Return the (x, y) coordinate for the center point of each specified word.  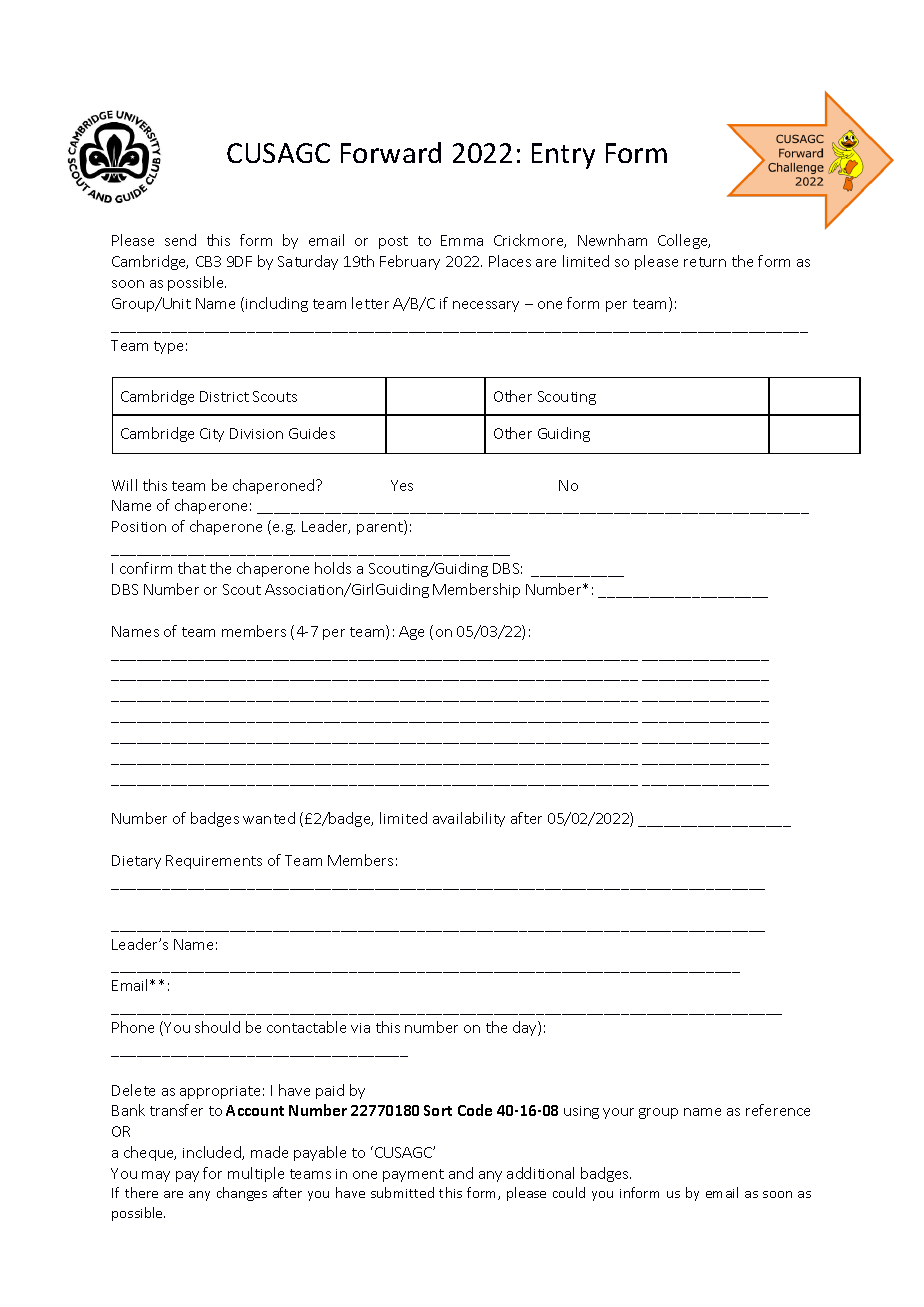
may (156, 1176)
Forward (391, 152)
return (705, 262)
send (180, 240)
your (618, 1113)
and (461, 1173)
